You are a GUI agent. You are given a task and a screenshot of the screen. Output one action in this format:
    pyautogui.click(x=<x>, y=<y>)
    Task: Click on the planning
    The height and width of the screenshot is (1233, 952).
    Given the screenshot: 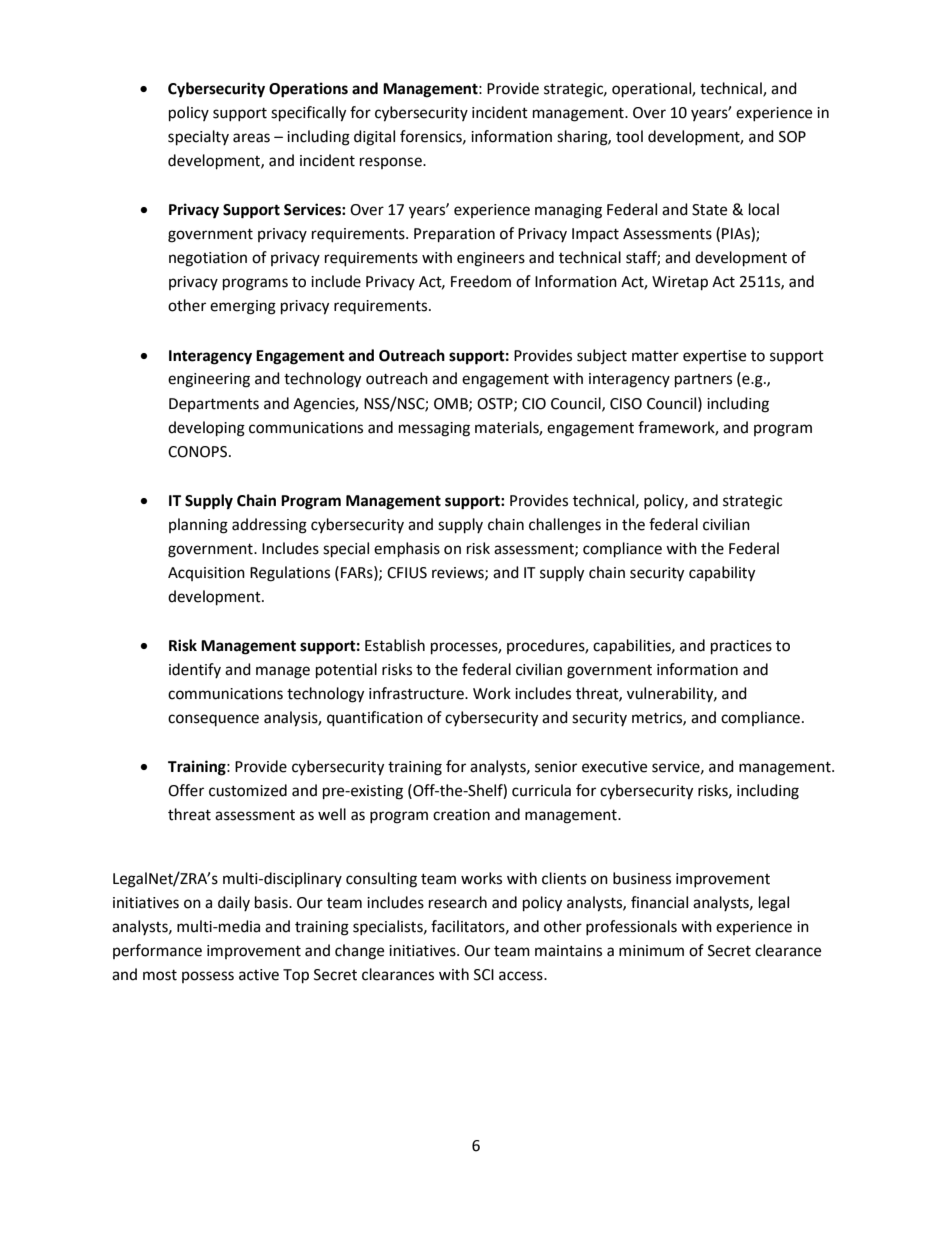 What is the action you would take?
    pyautogui.click(x=198, y=526)
